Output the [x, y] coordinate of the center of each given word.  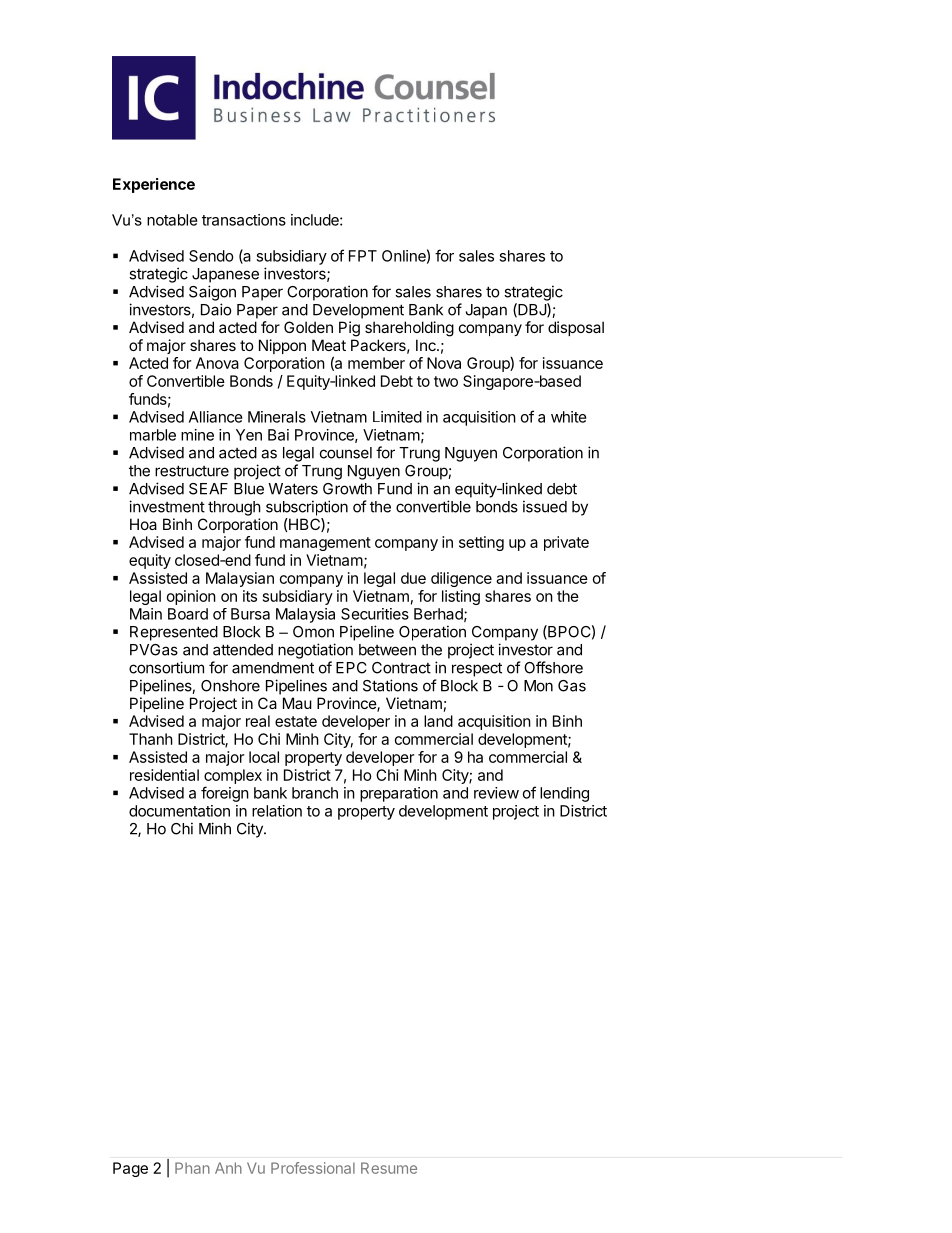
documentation [179, 811]
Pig [349, 329]
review [496, 793]
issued [545, 506]
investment [167, 506]
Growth [347, 489]
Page [130, 1169]
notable [172, 220]
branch [315, 793]
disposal [576, 328]
